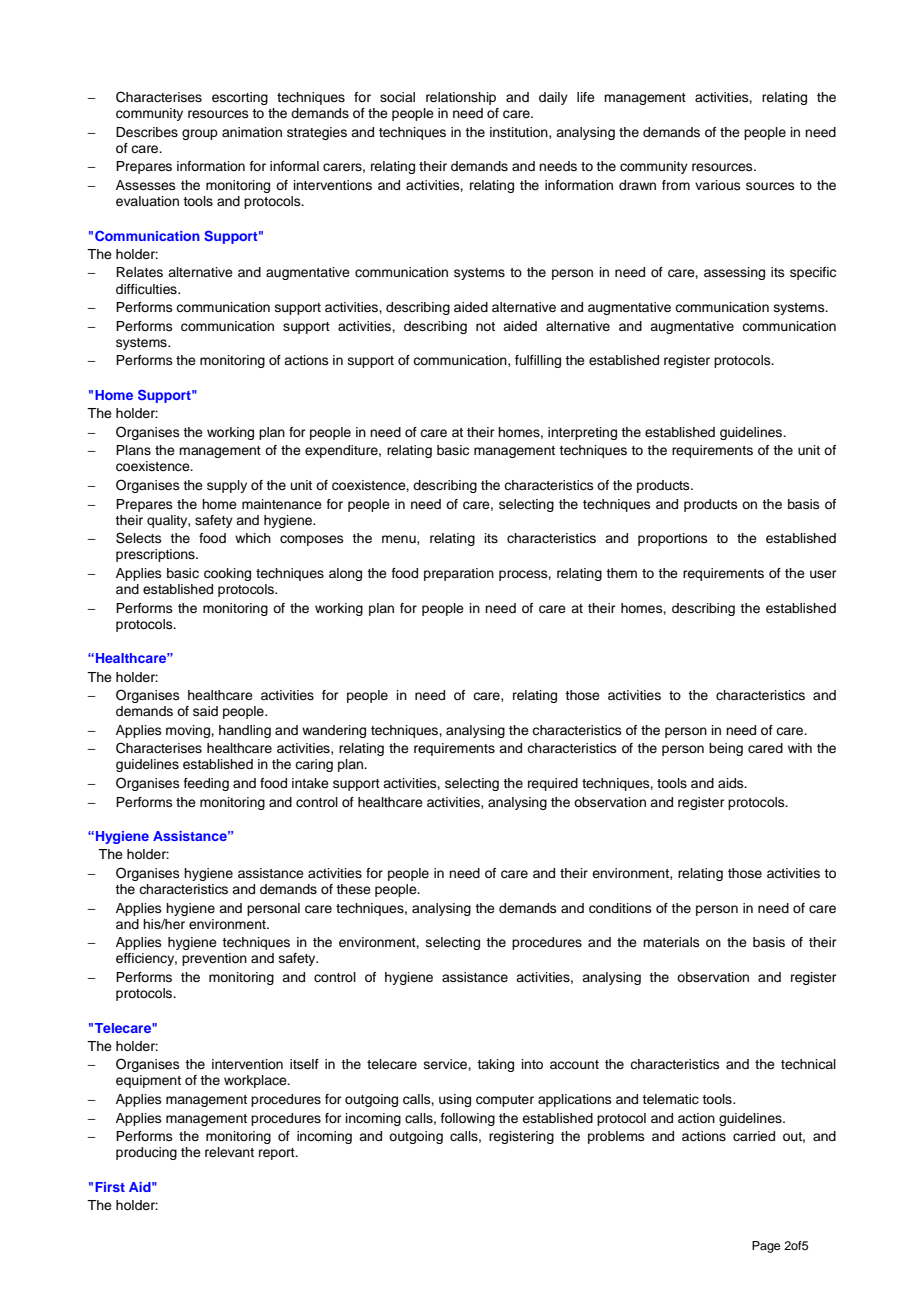  Describe the element at coordinates (205, 711) in the screenshot. I see `said` at that location.
